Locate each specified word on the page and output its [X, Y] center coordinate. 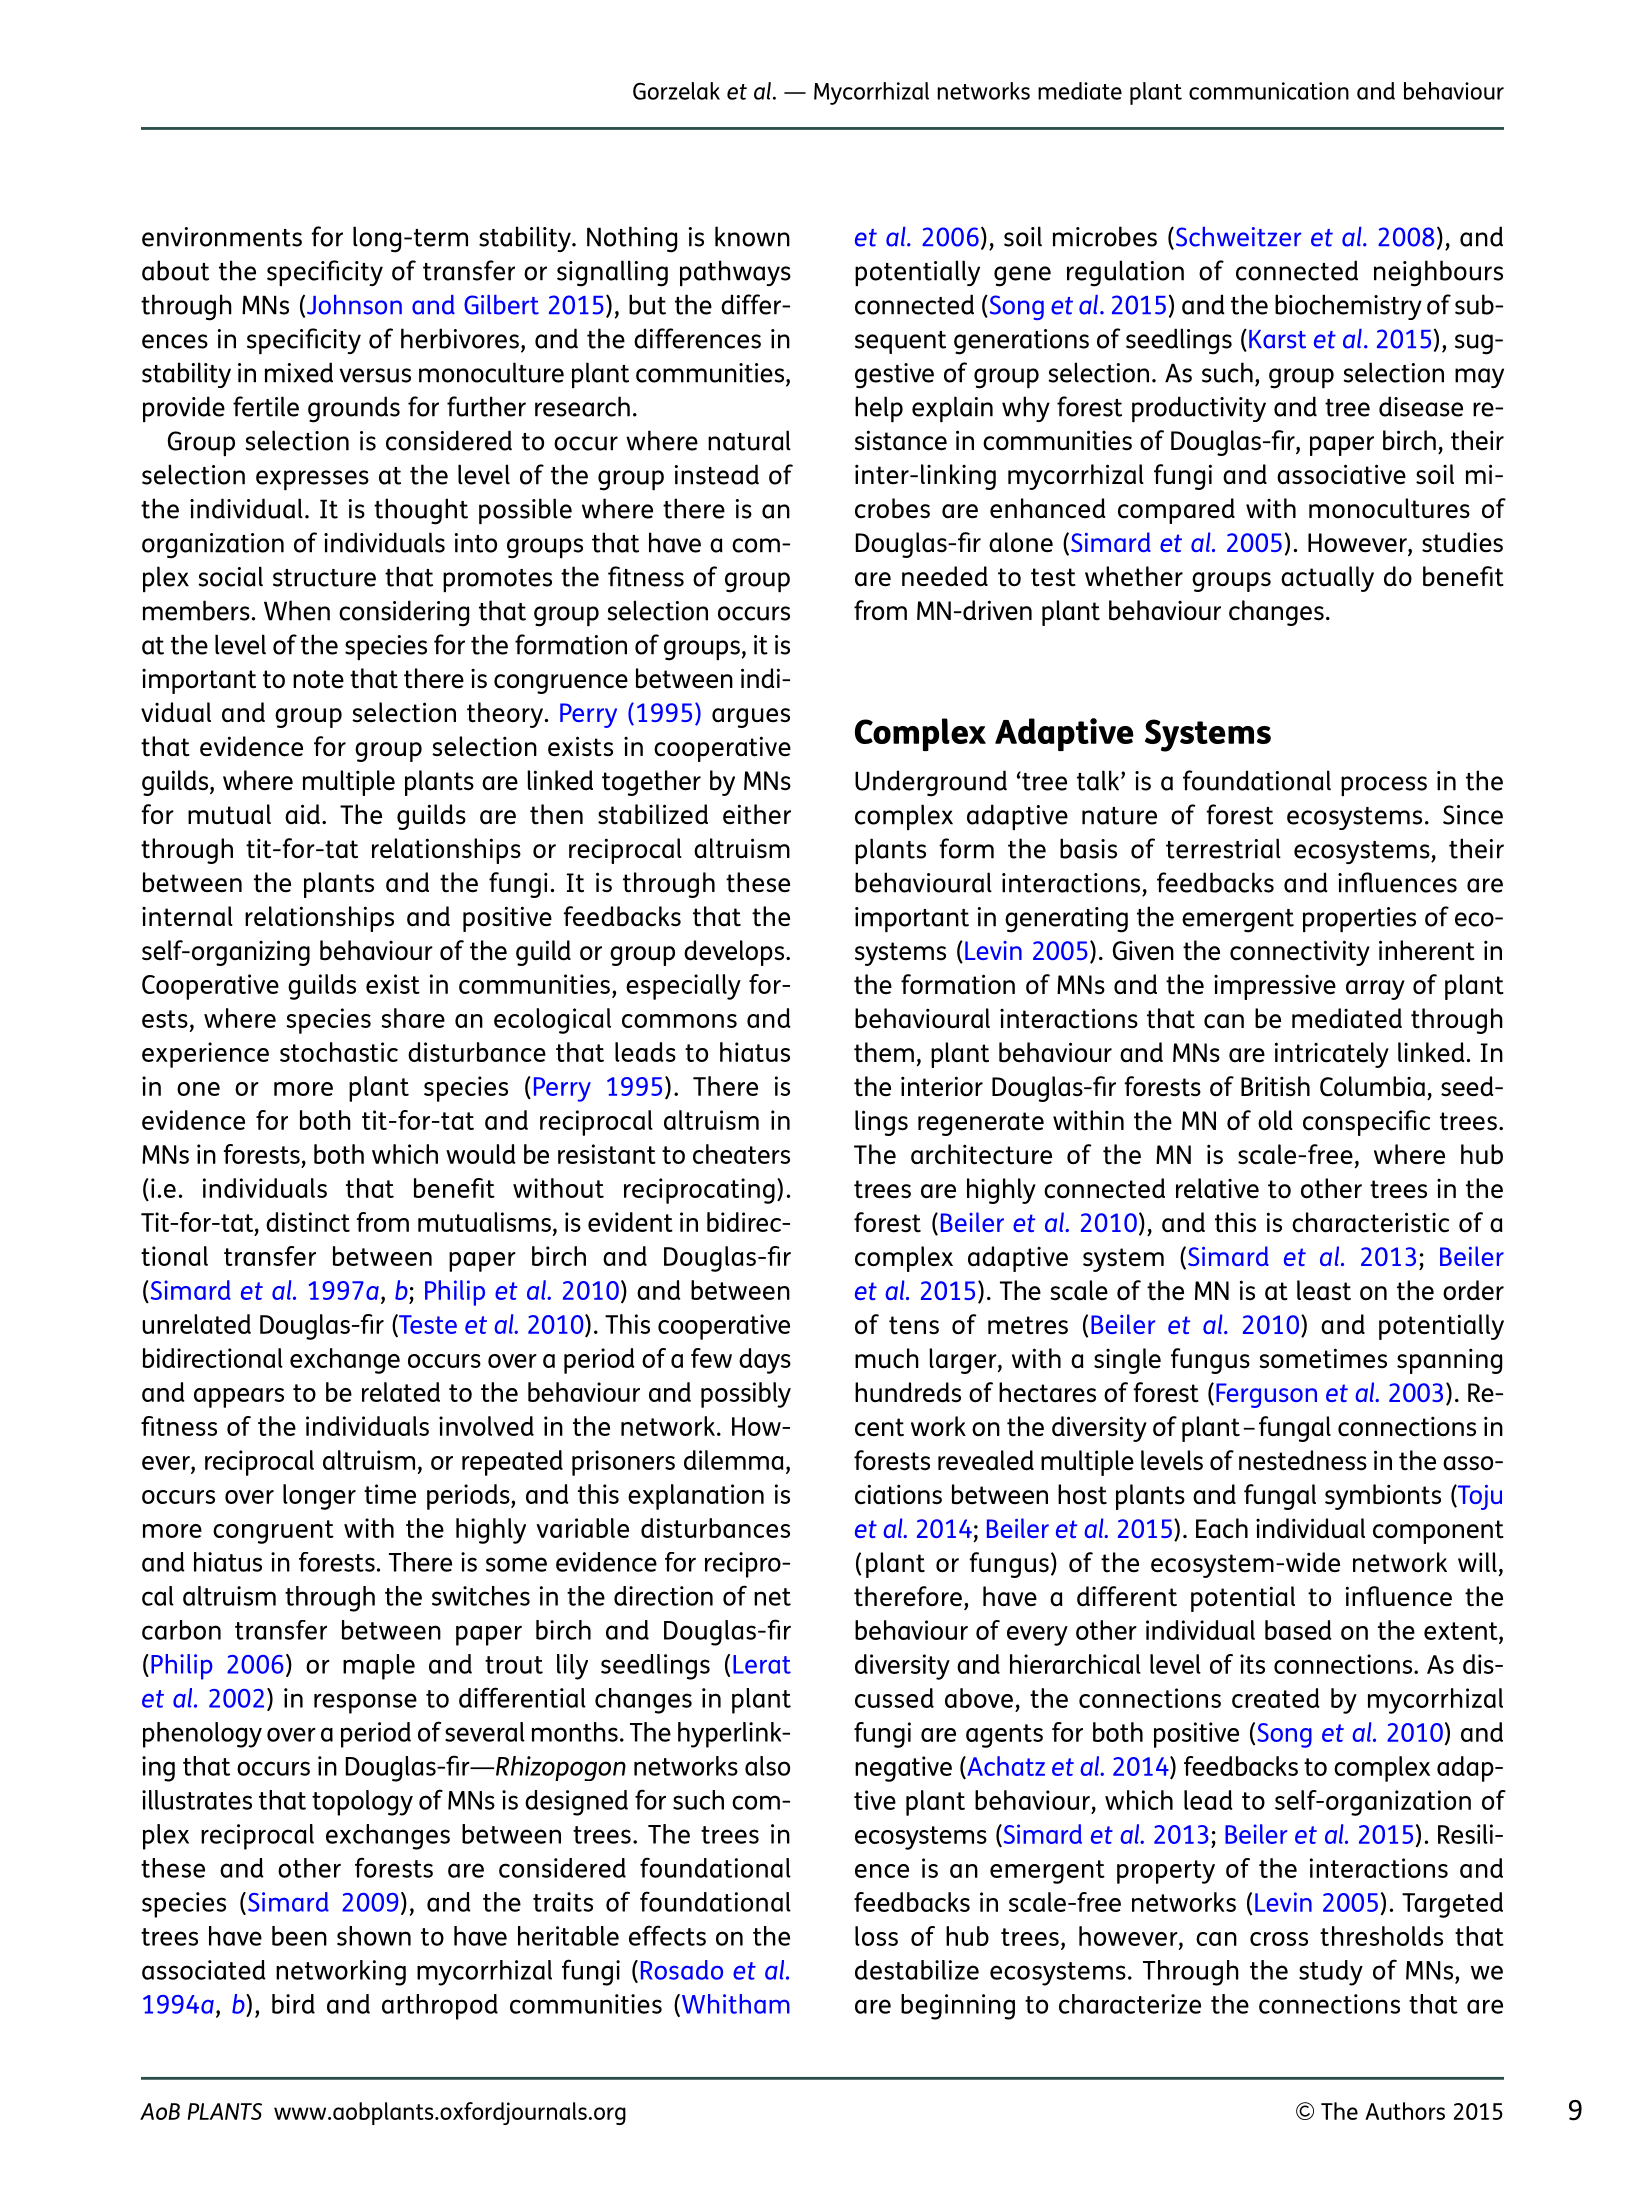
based [1298, 1630]
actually [1327, 579]
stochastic [339, 1052]
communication [1269, 91]
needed [945, 576]
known [752, 236]
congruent [273, 1532]
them [884, 1052]
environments [222, 237]
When [297, 610]
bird [293, 2004]
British [1275, 1086]
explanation [696, 1497]
